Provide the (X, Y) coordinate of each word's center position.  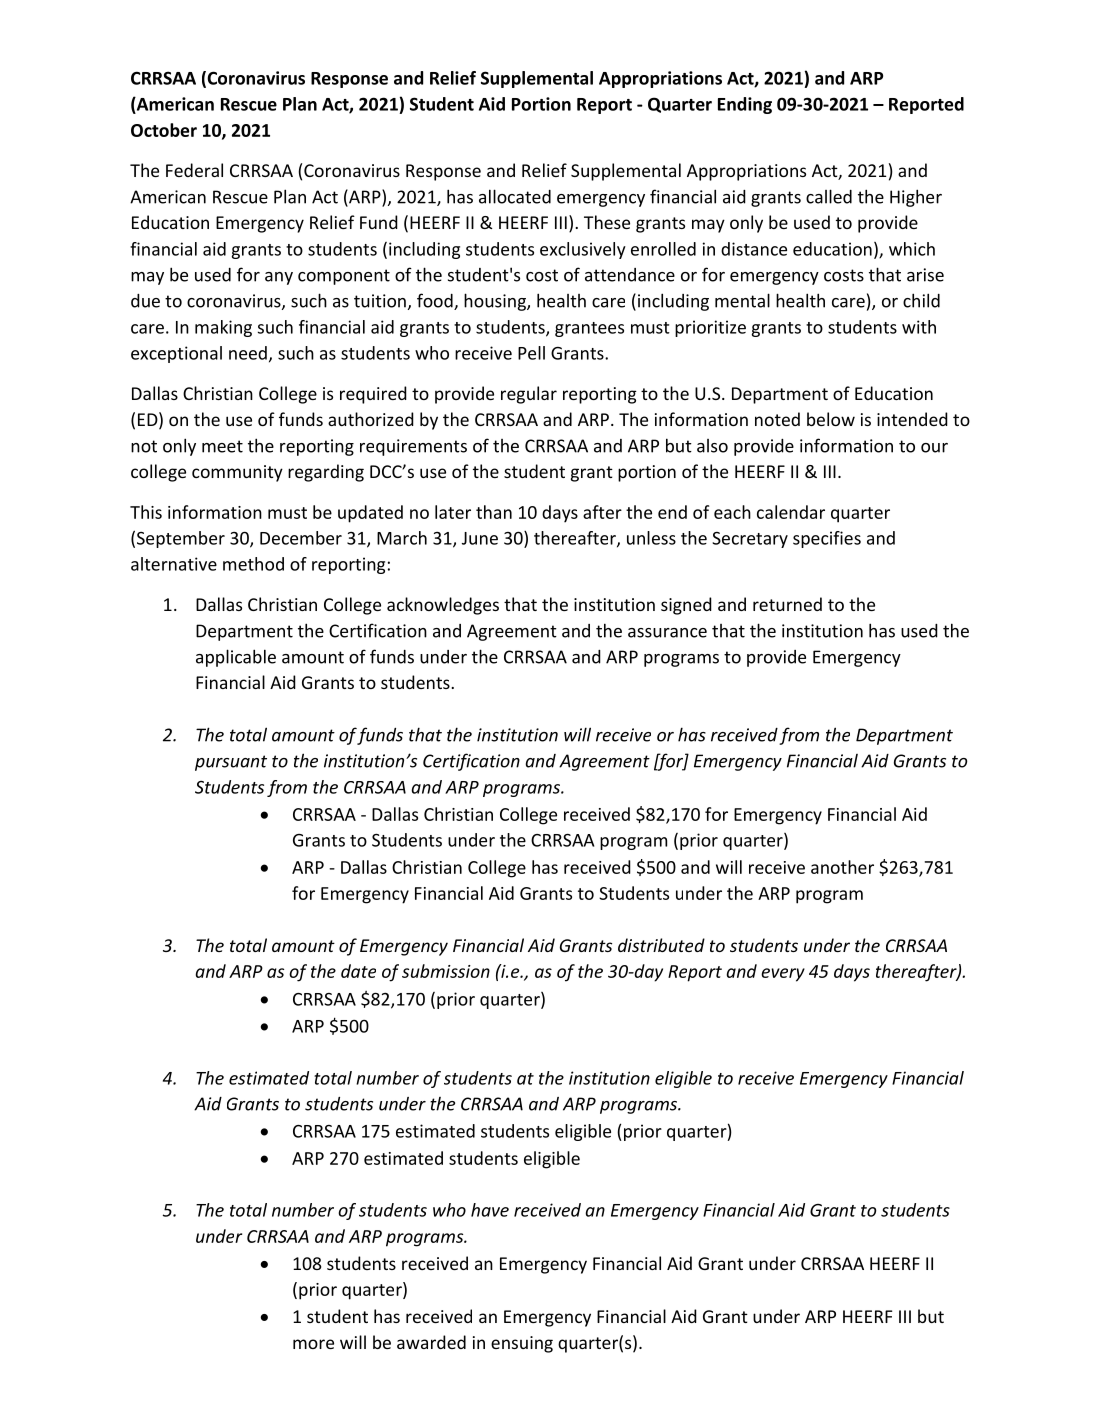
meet (222, 446)
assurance (667, 633)
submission (446, 971)
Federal (194, 170)
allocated (515, 196)
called (829, 196)
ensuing (522, 1344)
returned (787, 604)
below (831, 419)
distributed (661, 945)
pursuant (231, 763)
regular (529, 395)
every (783, 975)
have (490, 1210)
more (313, 1344)
